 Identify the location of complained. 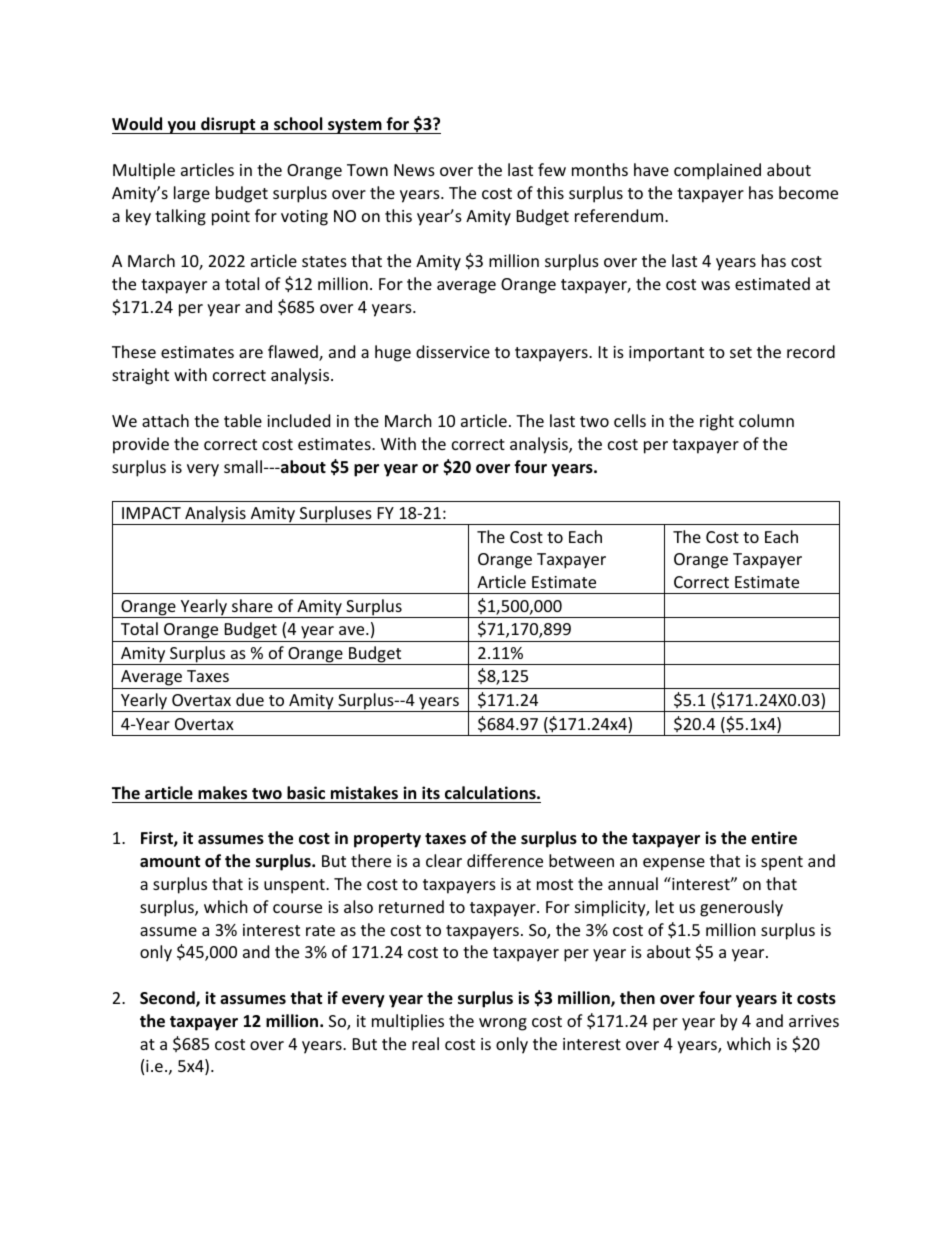
(717, 171).
